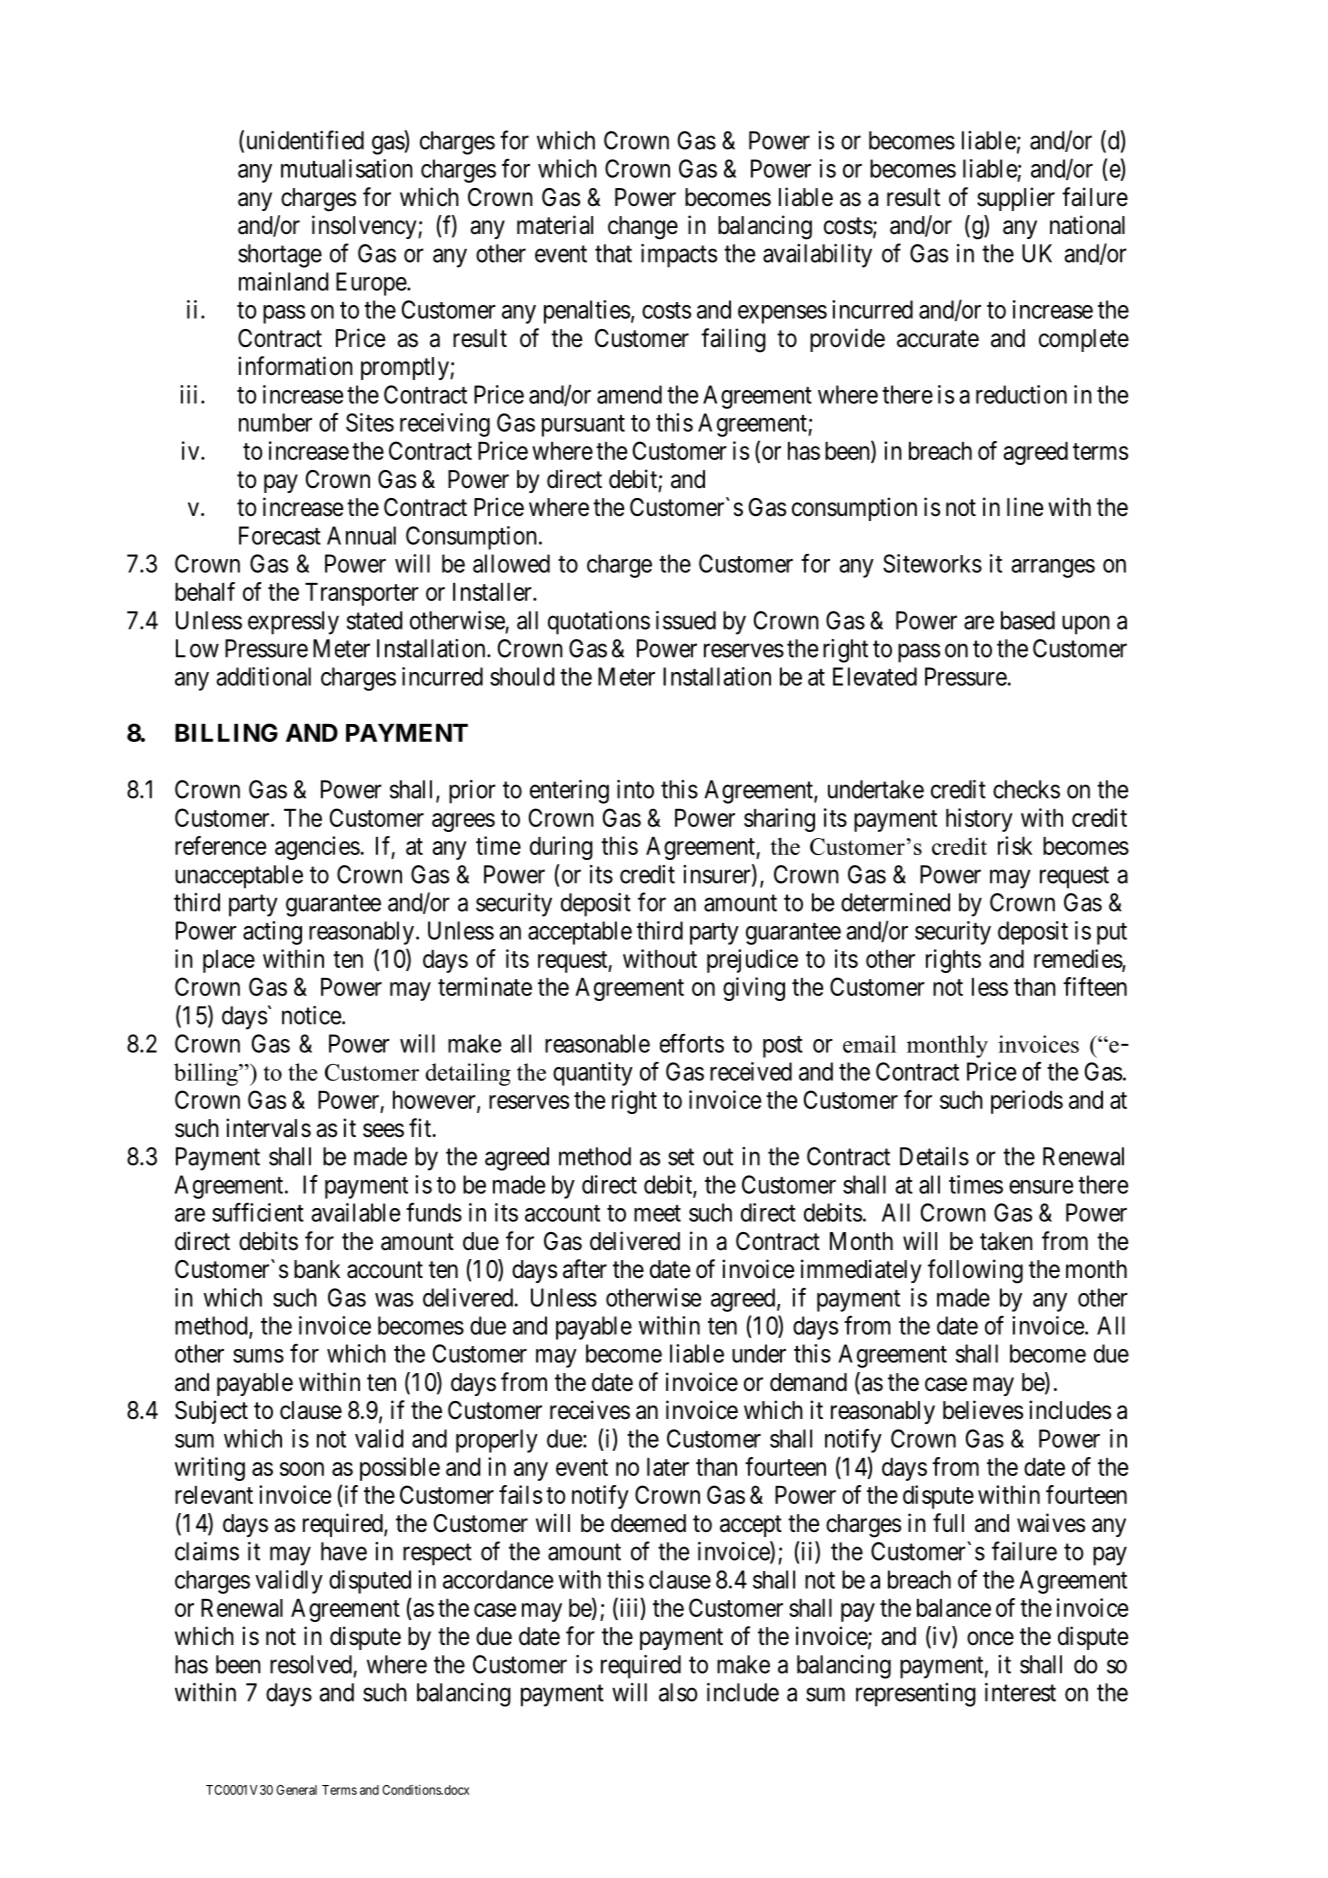 The width and height of the screenshot is (1328, 1878). What do you see at coordinates (296, 1790) in the screenshot?
I see `General` at bounding box center [296, 1790].
